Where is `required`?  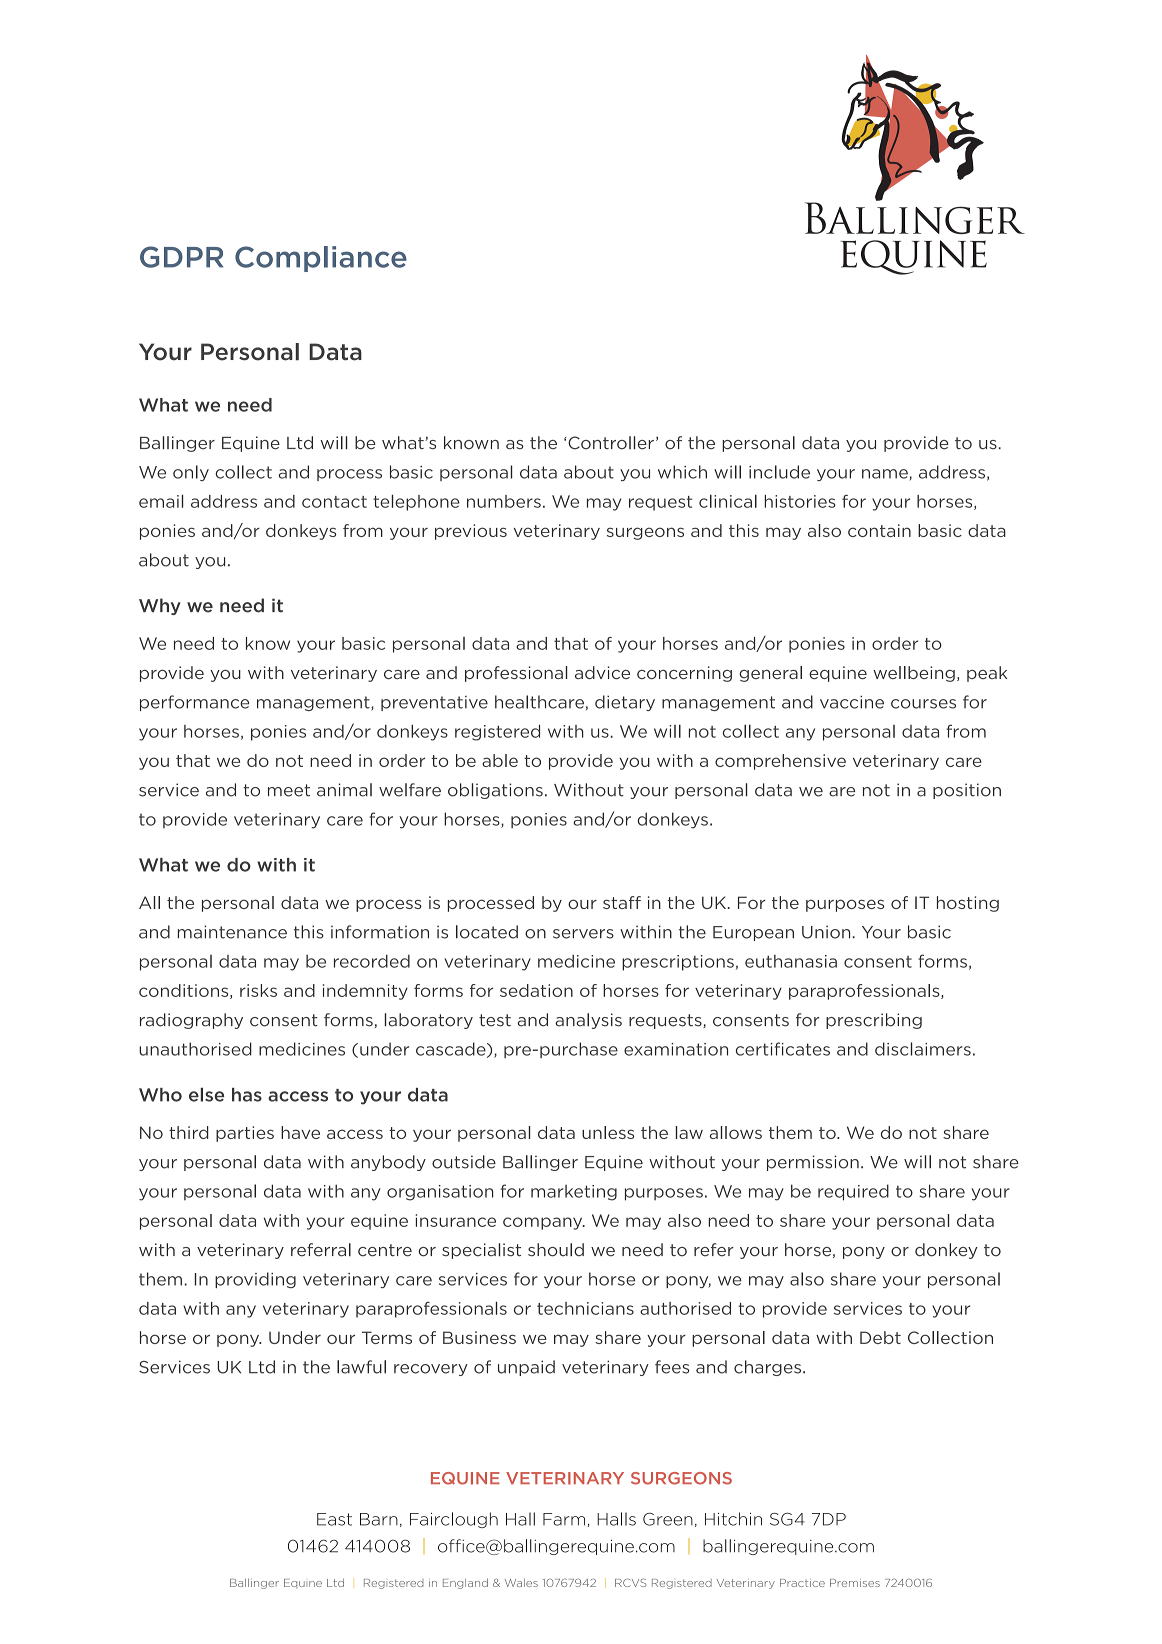 required is located at coordinates (853, 1192).
